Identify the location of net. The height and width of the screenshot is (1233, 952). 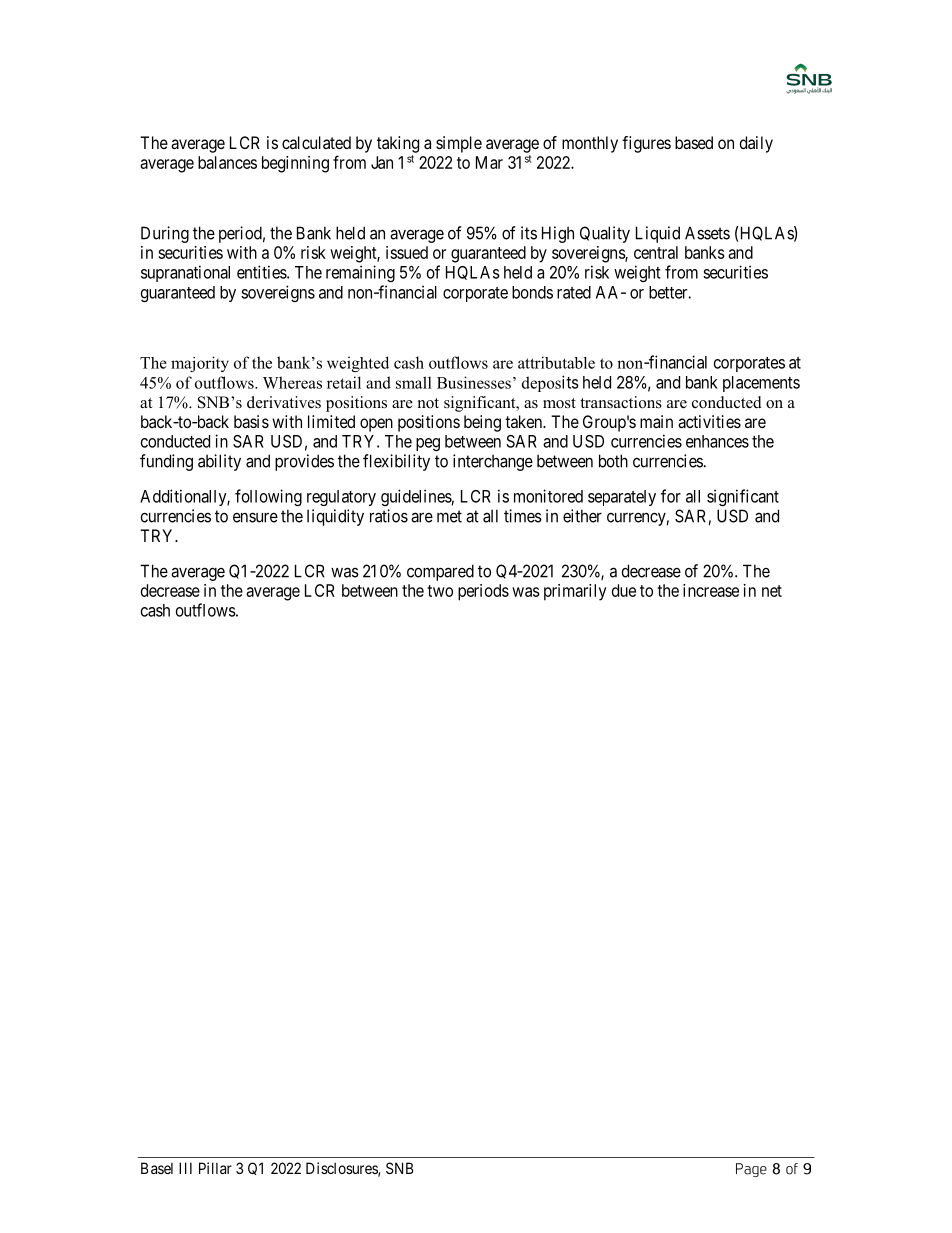
(772, 591).
